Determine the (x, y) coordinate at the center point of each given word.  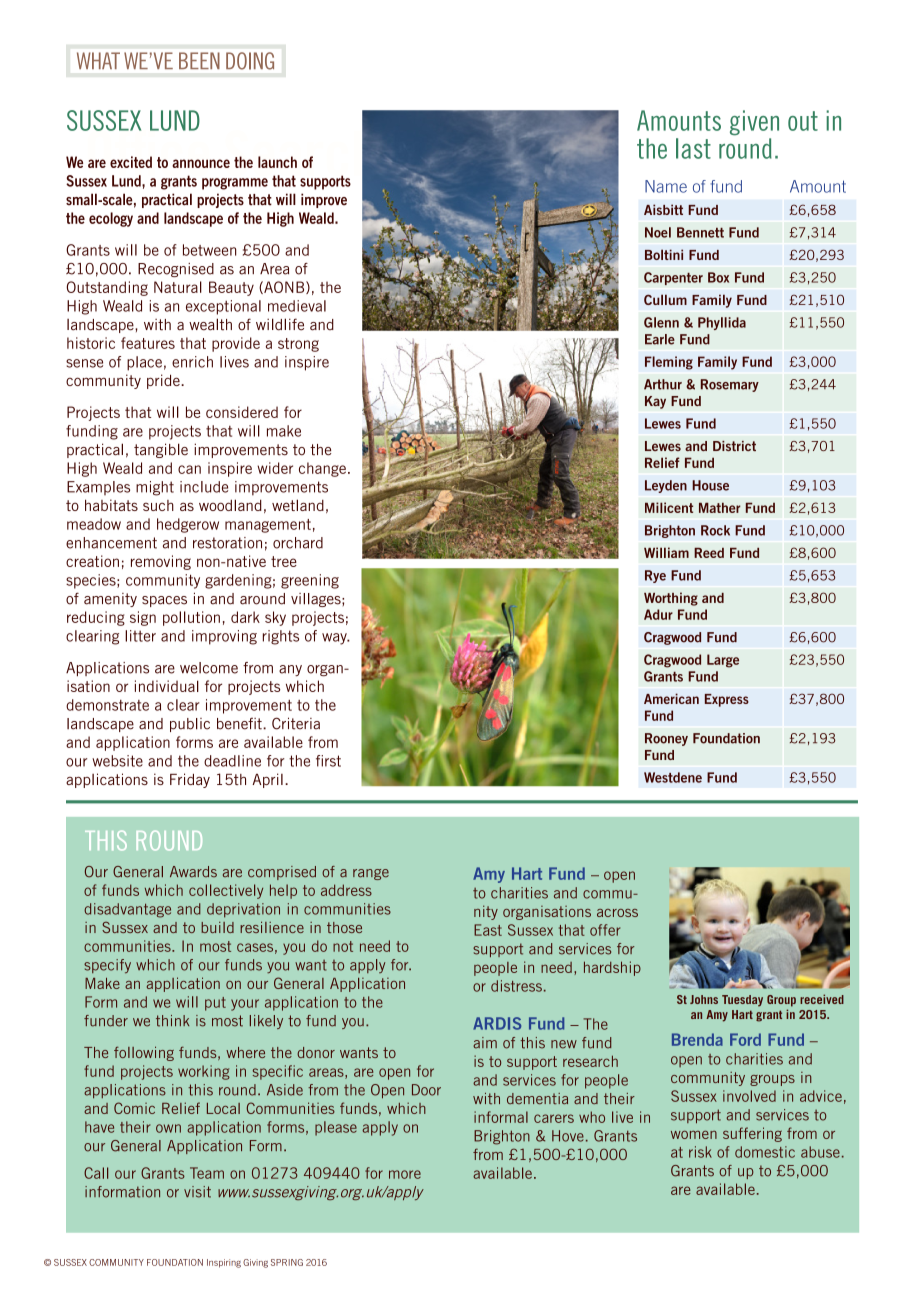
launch (277, 162)
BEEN (199, 60)
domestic (765, 1152)
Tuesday (742, 1001)
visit (197, 1192)
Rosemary (730, 385)
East (488, 930)
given (754, 123)
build (217, 927)
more (405, 1174)
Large (723, 661)
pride (164, 381)
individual (167, 686)
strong (298, 345)
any (290, 670)
